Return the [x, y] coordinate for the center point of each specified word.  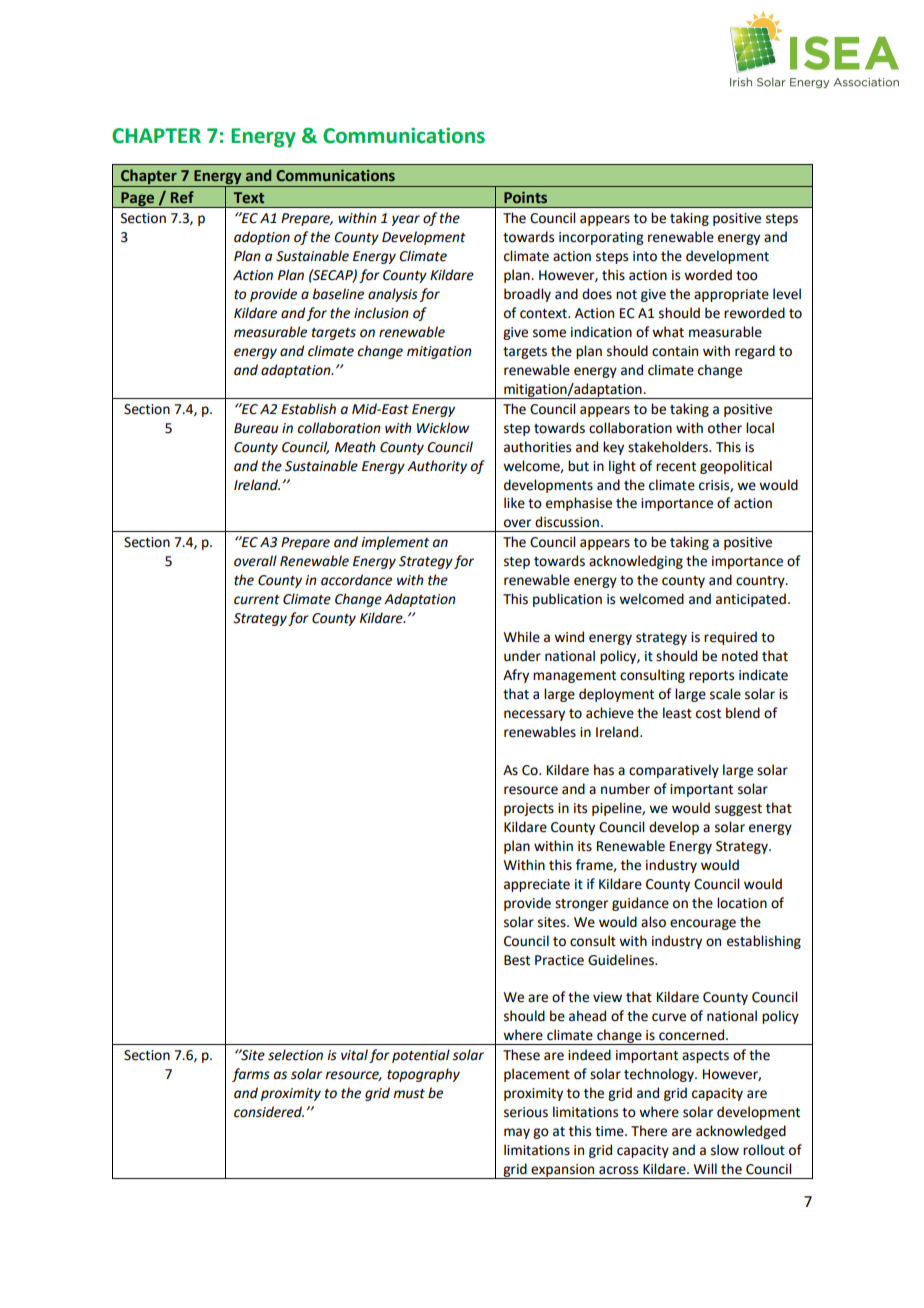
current [257, 600]
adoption [262, 238]
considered [269, 1112]
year [406, 220]
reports [711, 677]
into [645, 256]
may [517, 1133]
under [522, 656]
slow [725, 1150]
